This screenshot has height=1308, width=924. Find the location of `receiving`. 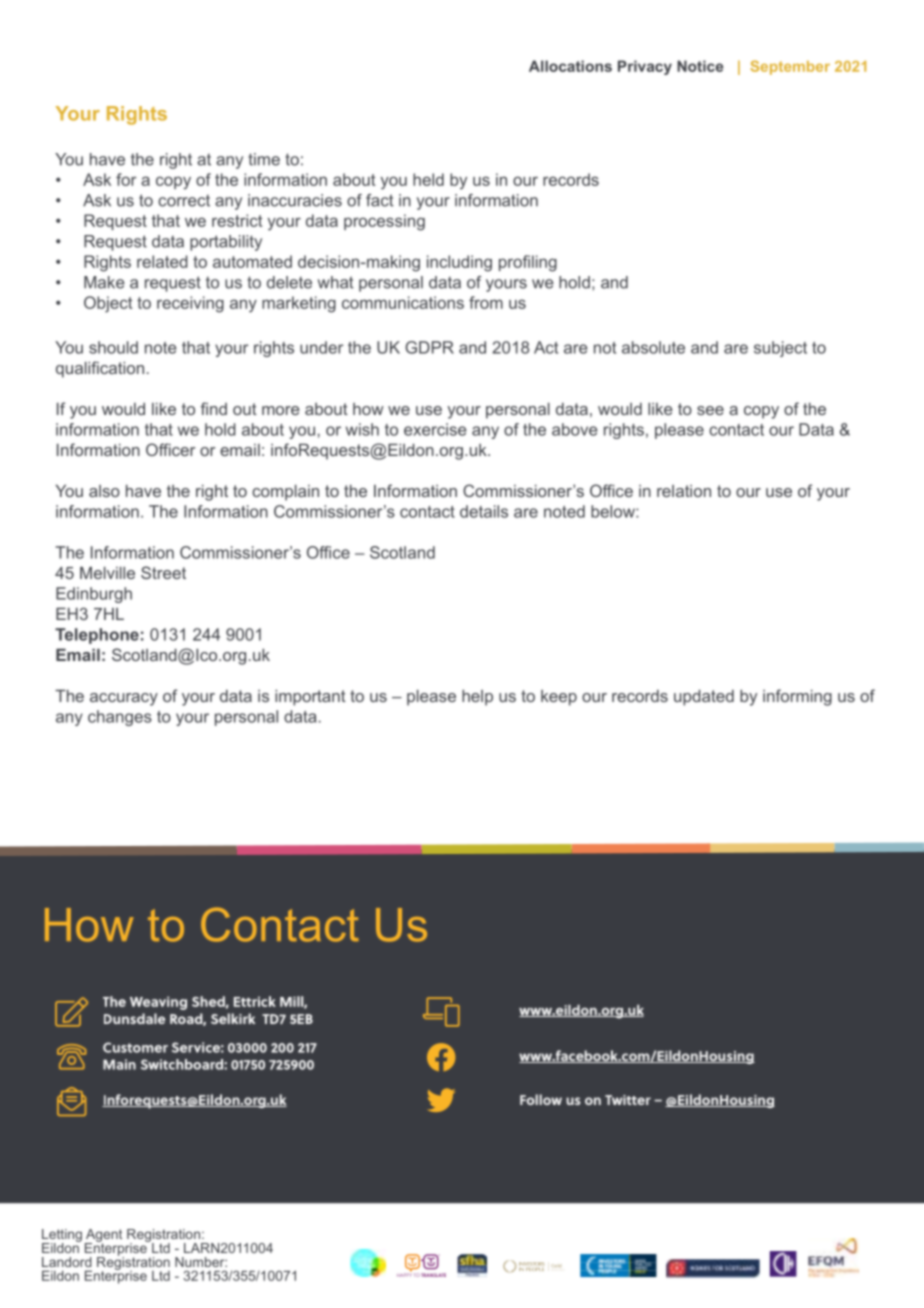

receiving is located at coordinates (190, 304).
